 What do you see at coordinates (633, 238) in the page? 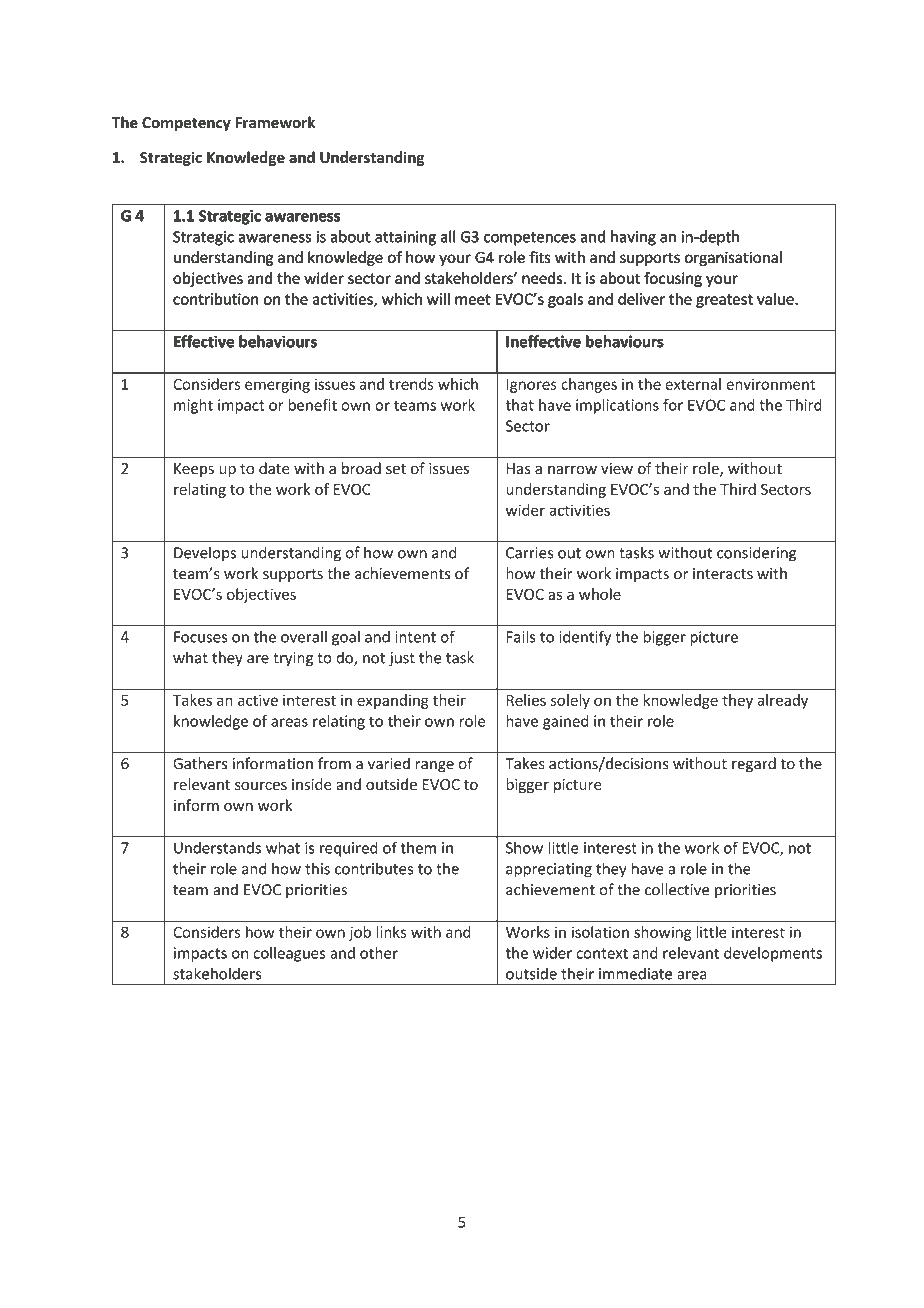
I see `having` at bounding box center [633, 238].
